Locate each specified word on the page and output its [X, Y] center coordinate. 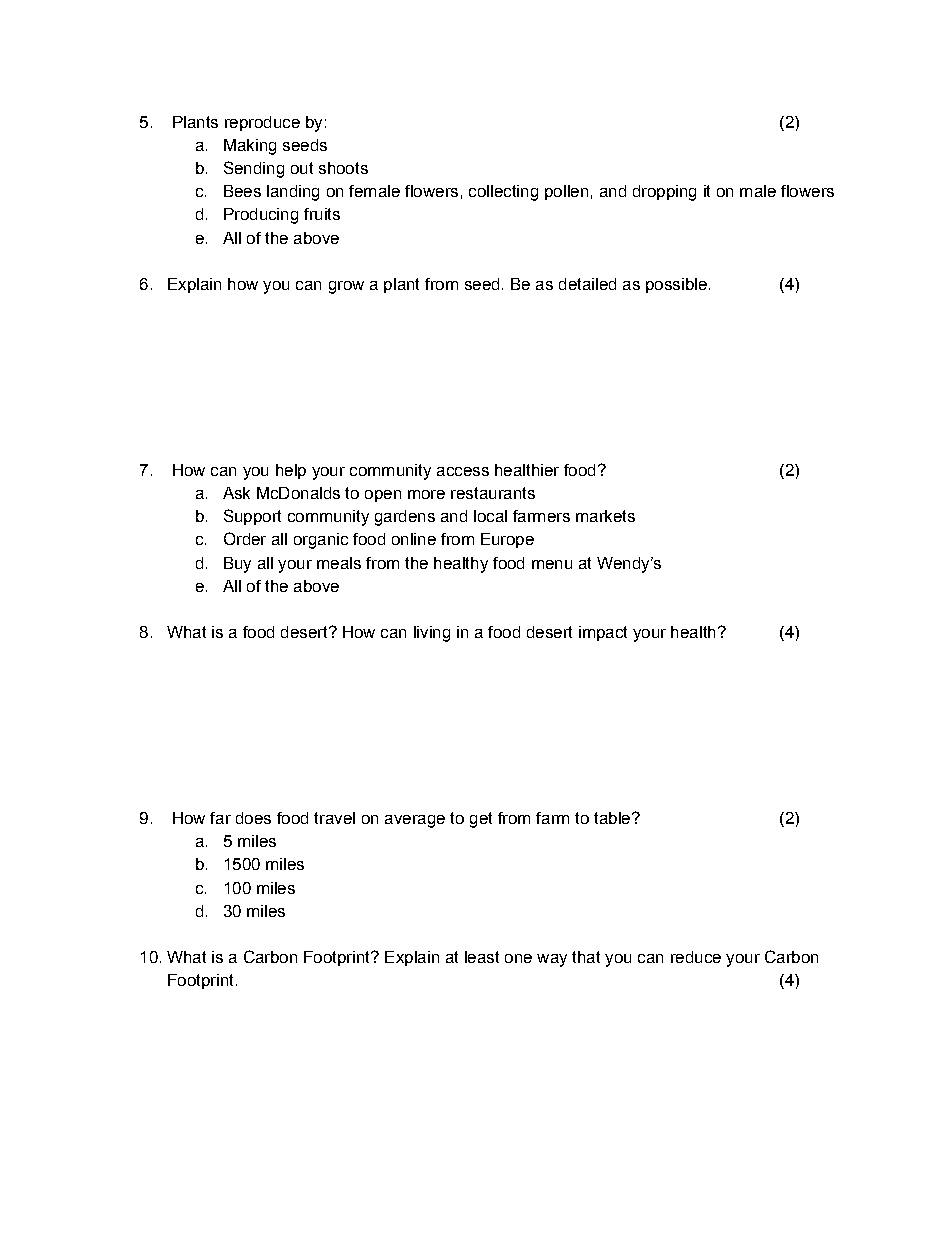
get [481, 820]
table [613, 818]
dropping [664, 193]
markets [605, 516]
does [253, 818]
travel [334, 818]
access [463, 471]
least [482, 957]
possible [676, 285]
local [490, 516]
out [302, 168]
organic [321, 541]
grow [346, 287]
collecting [503, 193]
